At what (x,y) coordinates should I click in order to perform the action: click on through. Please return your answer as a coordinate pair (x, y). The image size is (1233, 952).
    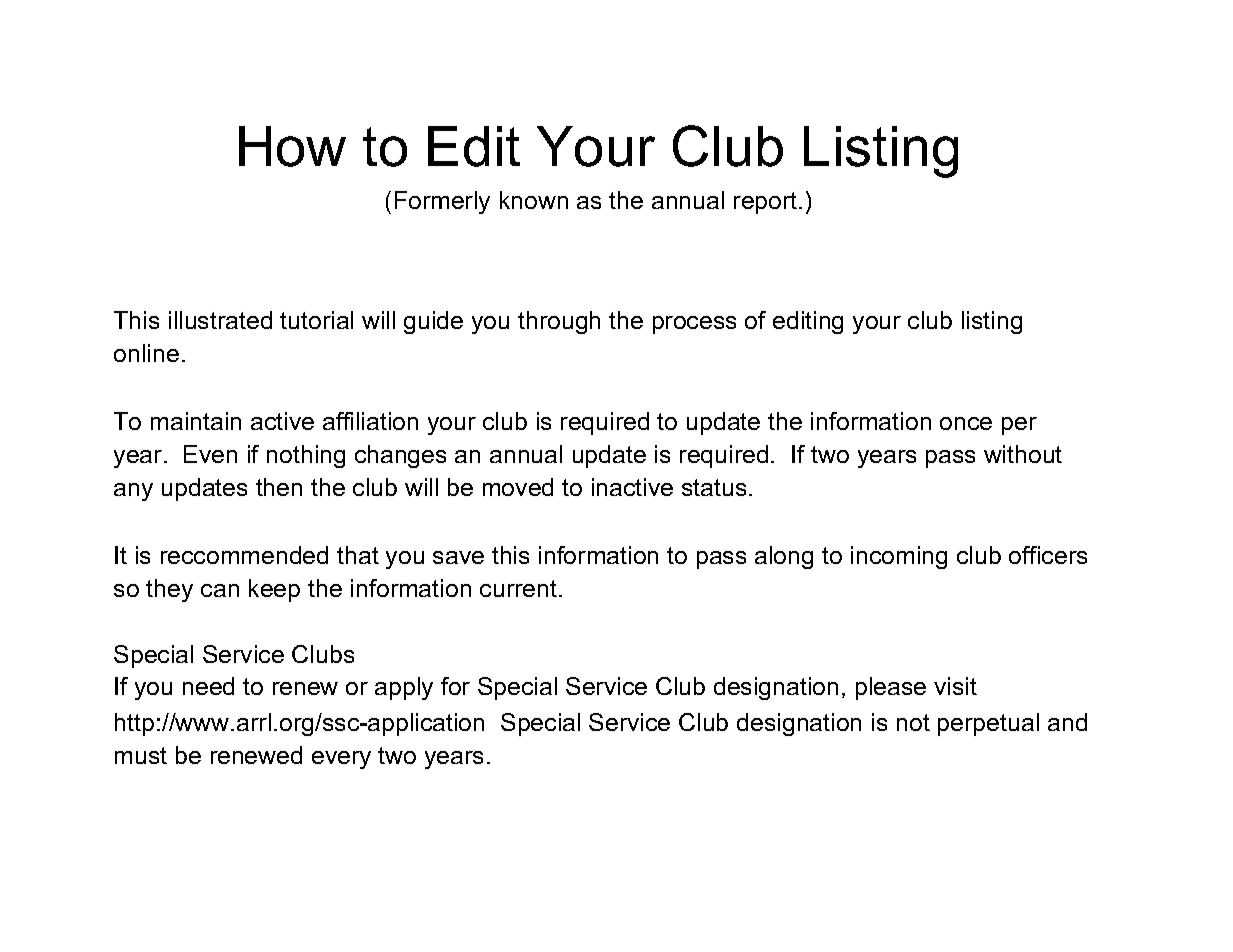
    Looking at the image, I should click on (559, 322).
